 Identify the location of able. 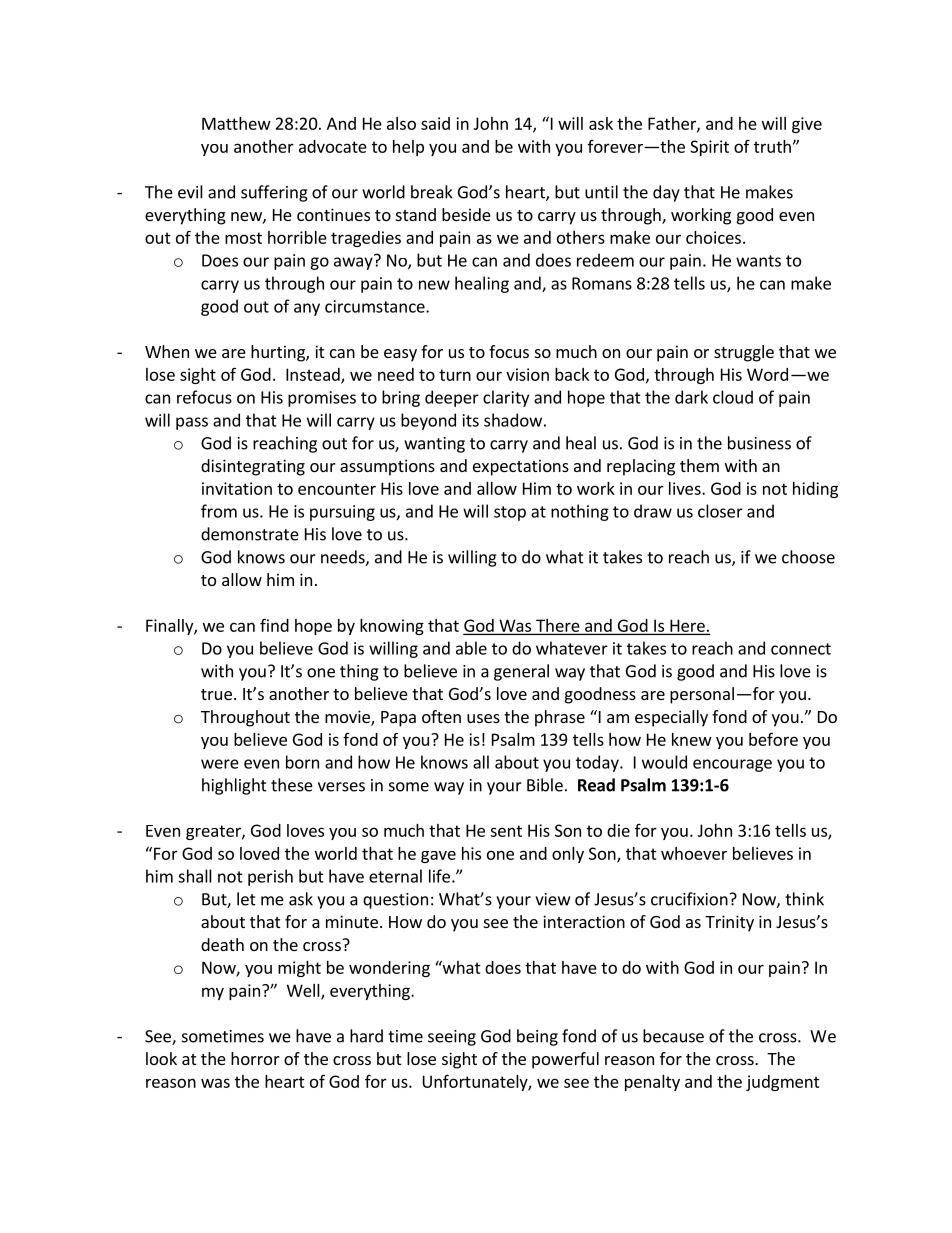
(471, 648).
